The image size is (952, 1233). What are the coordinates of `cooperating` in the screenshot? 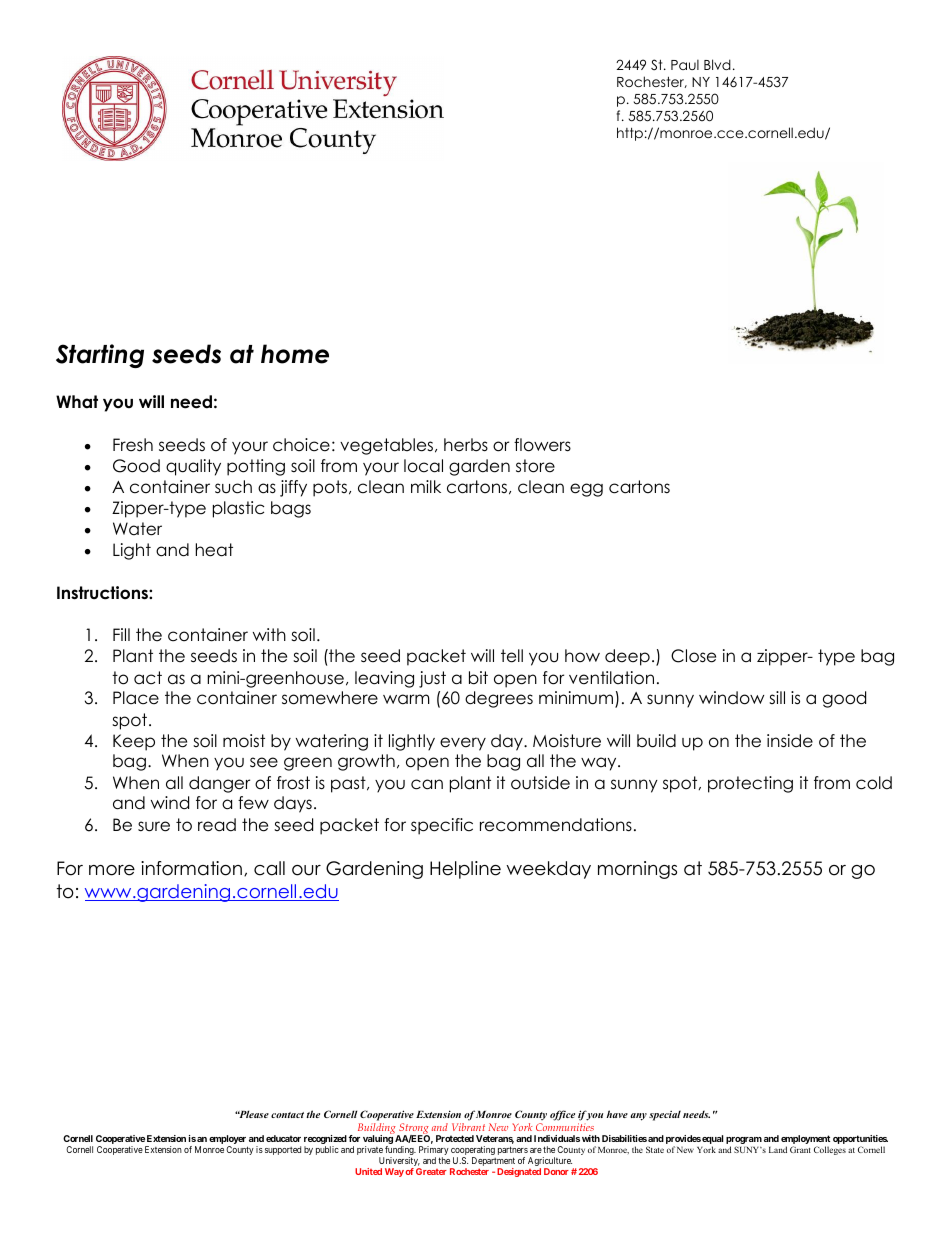 It's located at (473, 1152).
